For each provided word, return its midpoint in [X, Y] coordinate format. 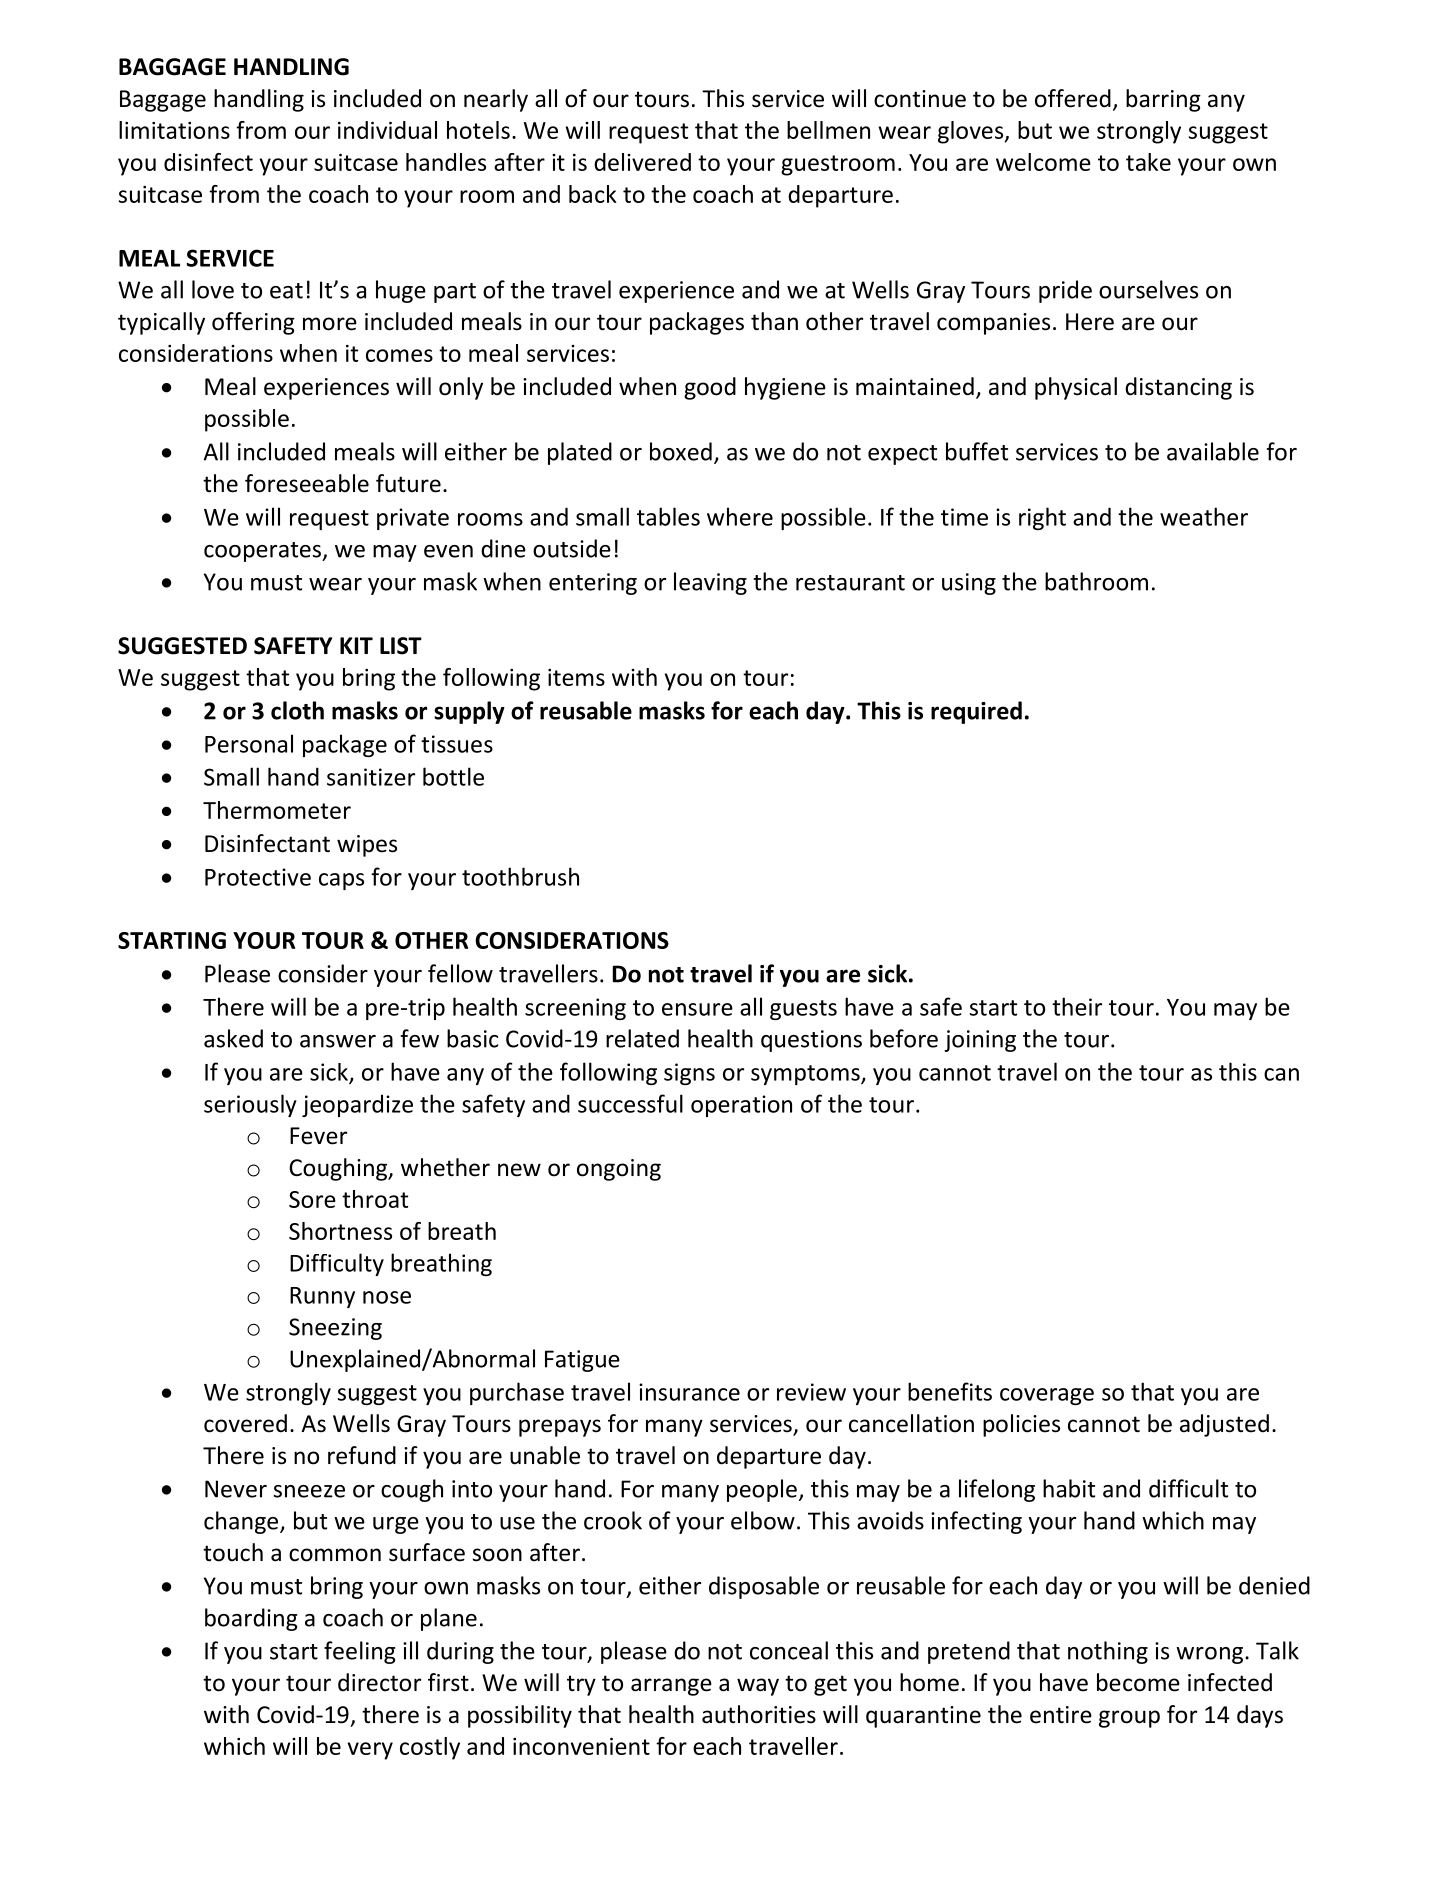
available [1213, 451]
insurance [689, 1392]
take [1148, 162]
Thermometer [277, 810]
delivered [642, 162]
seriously [250, 1105]
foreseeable [307, 483]
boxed [681, 451]
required [976, 712]
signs [689, 1074]
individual [387, 130]
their [1077, 1006]
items [576, 677]
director [379, 1682]
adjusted [1224, 1425]
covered [245, 1423]
